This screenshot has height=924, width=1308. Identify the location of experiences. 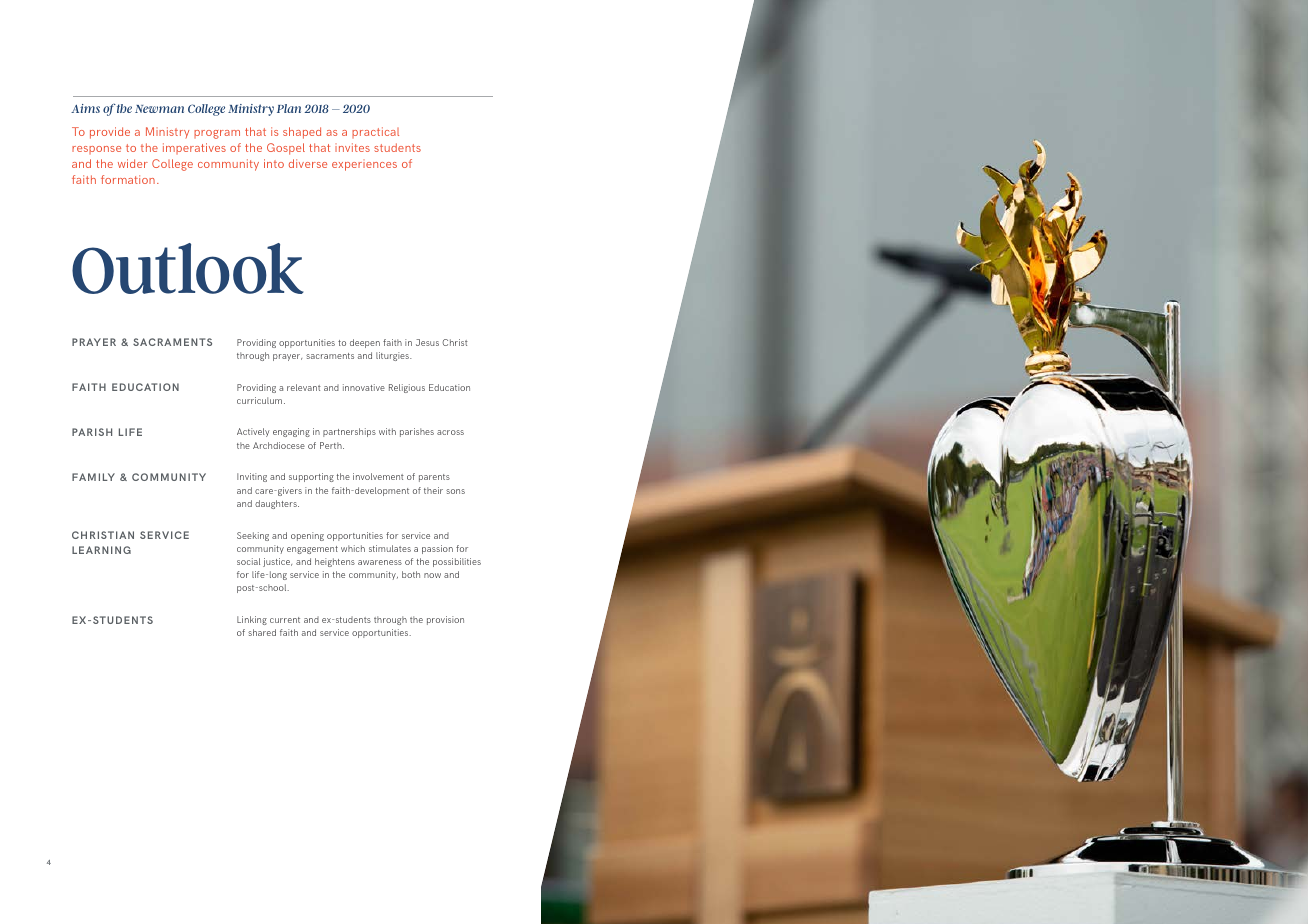
(364, 165).
